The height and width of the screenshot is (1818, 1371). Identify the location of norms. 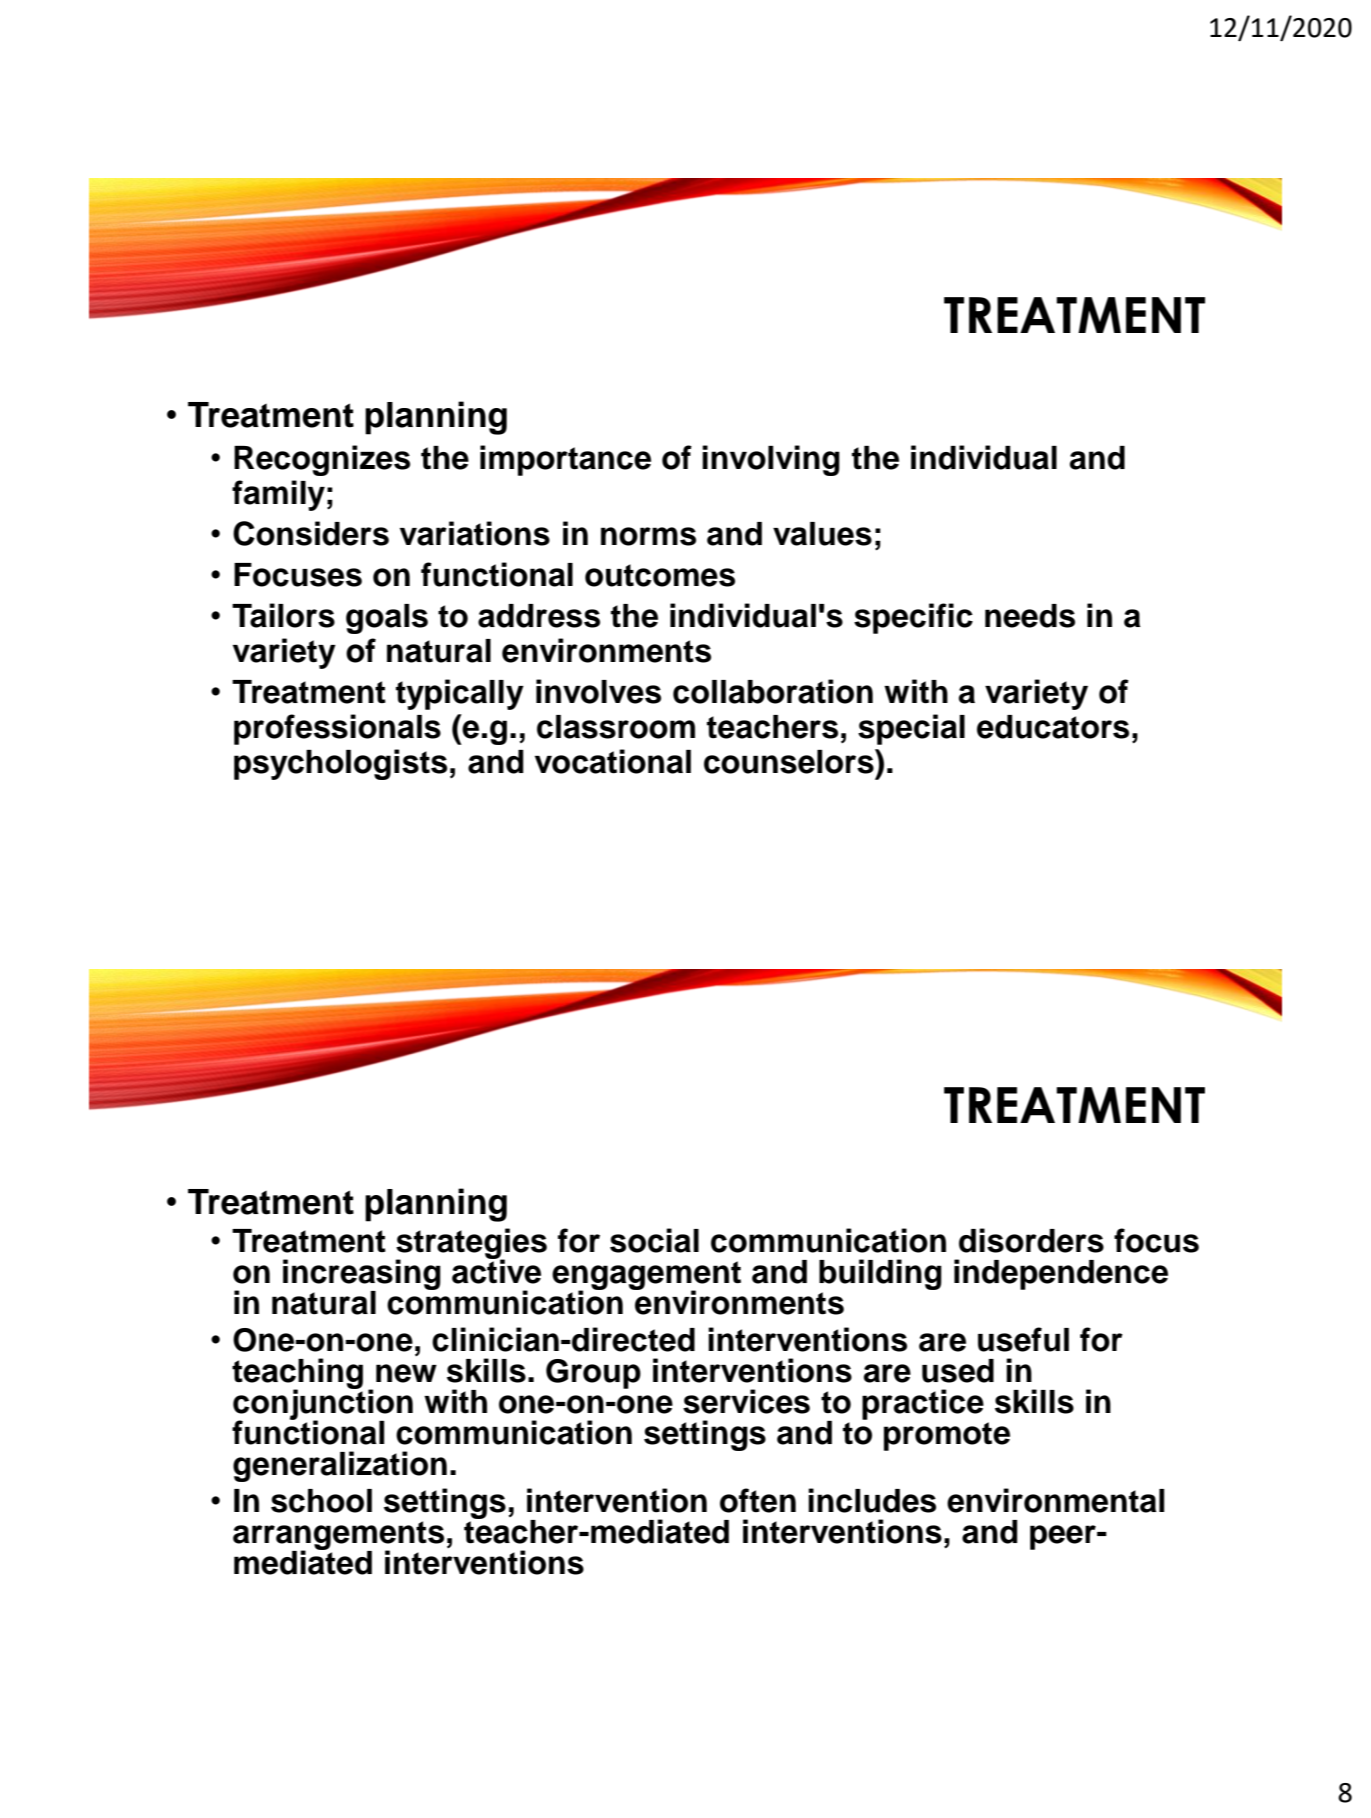
(648, 536).
